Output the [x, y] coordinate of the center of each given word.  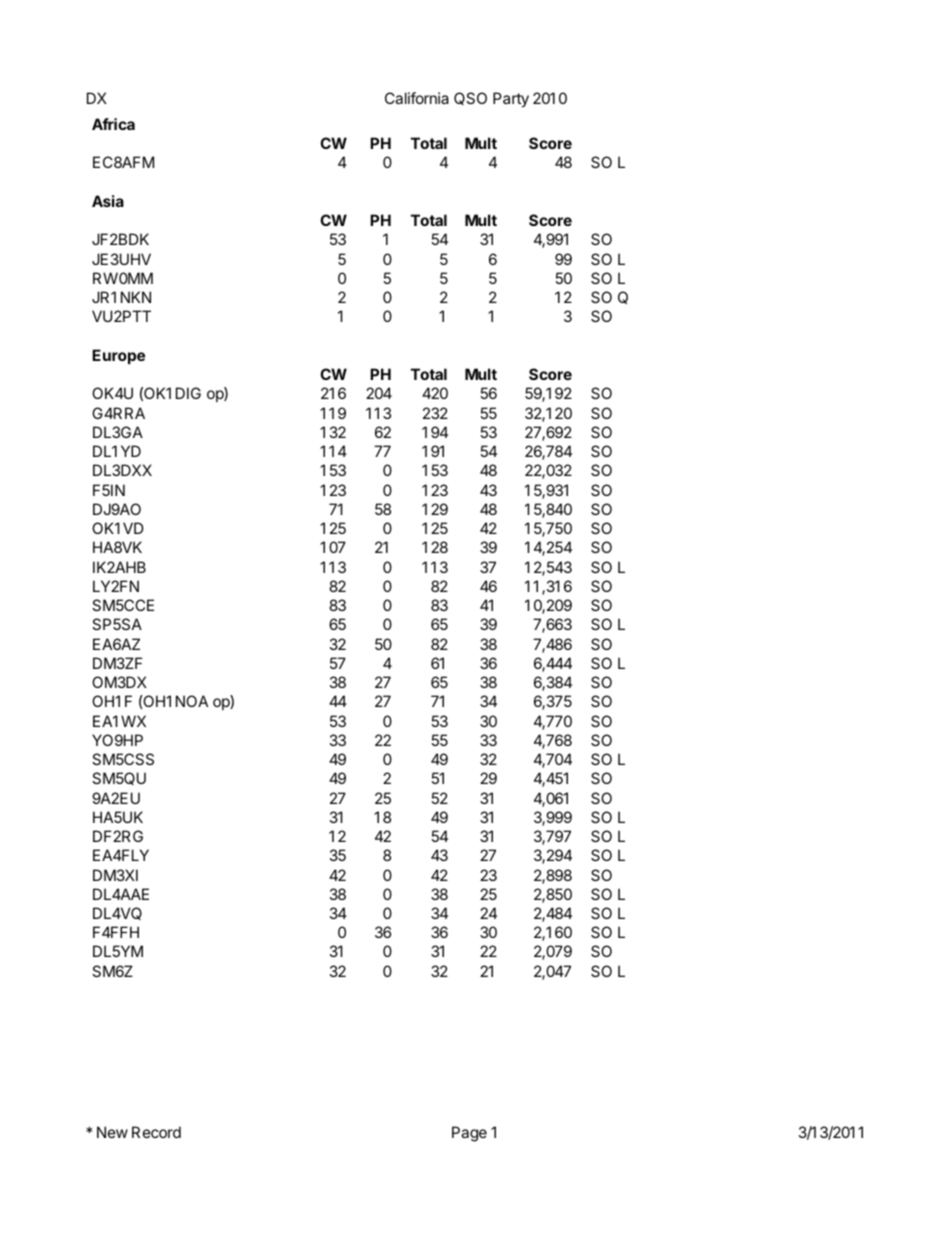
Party [511, 99]
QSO [470, 98]
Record [156, 1132]
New [112, 1132]
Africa [113, 124]
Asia [108, 201]
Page [469, 1134]
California [417, 98]
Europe [118, 356]
